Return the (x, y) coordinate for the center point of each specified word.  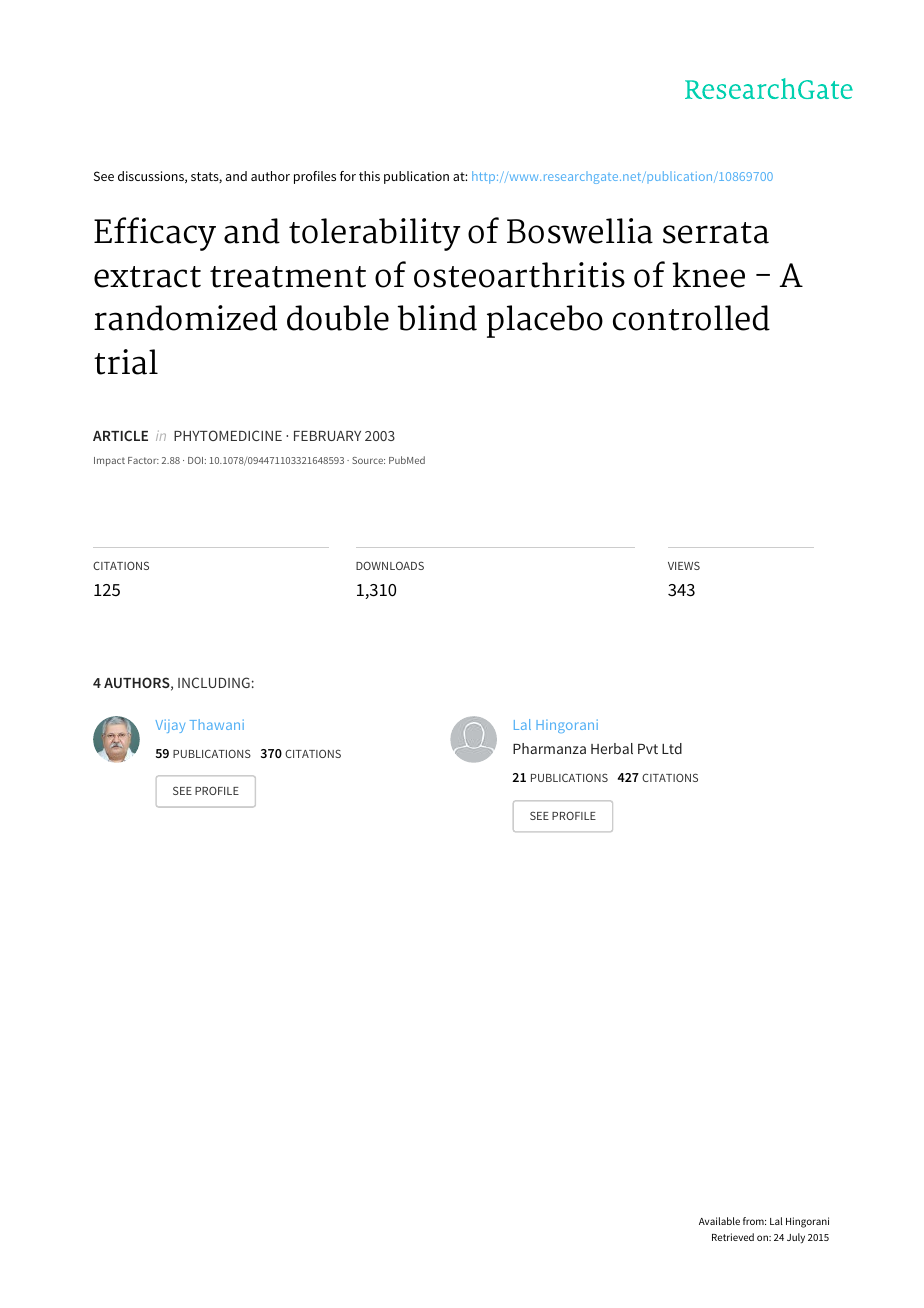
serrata (716, 233)
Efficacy (155, 234)
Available (719, 1221)
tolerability (375, 234)
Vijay (170, 726)
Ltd (672, 748)
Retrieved (733, 1237)
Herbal (612, 748)
